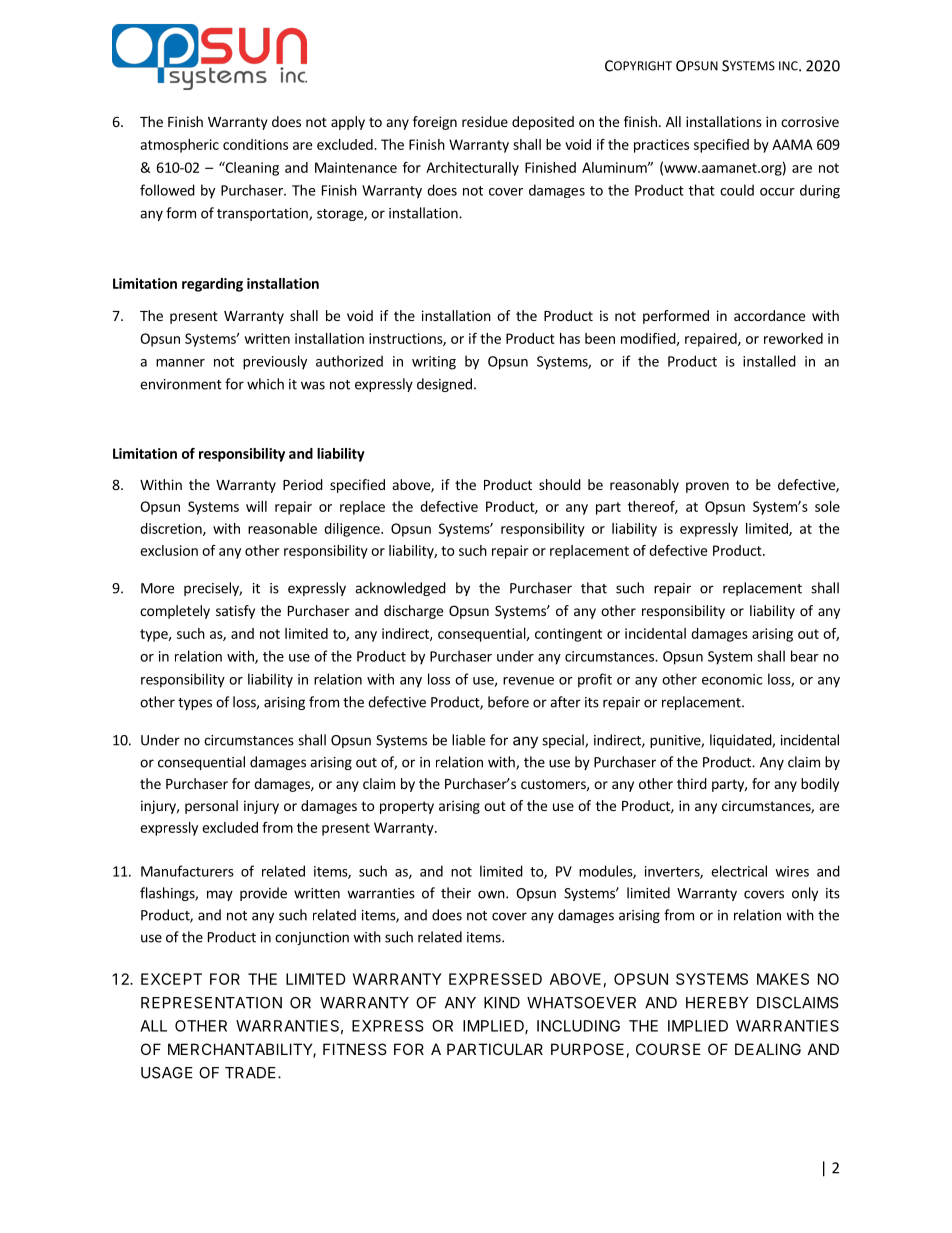  Describe the element at coordinates (407, 807) in the image. I see `property` at that location.
